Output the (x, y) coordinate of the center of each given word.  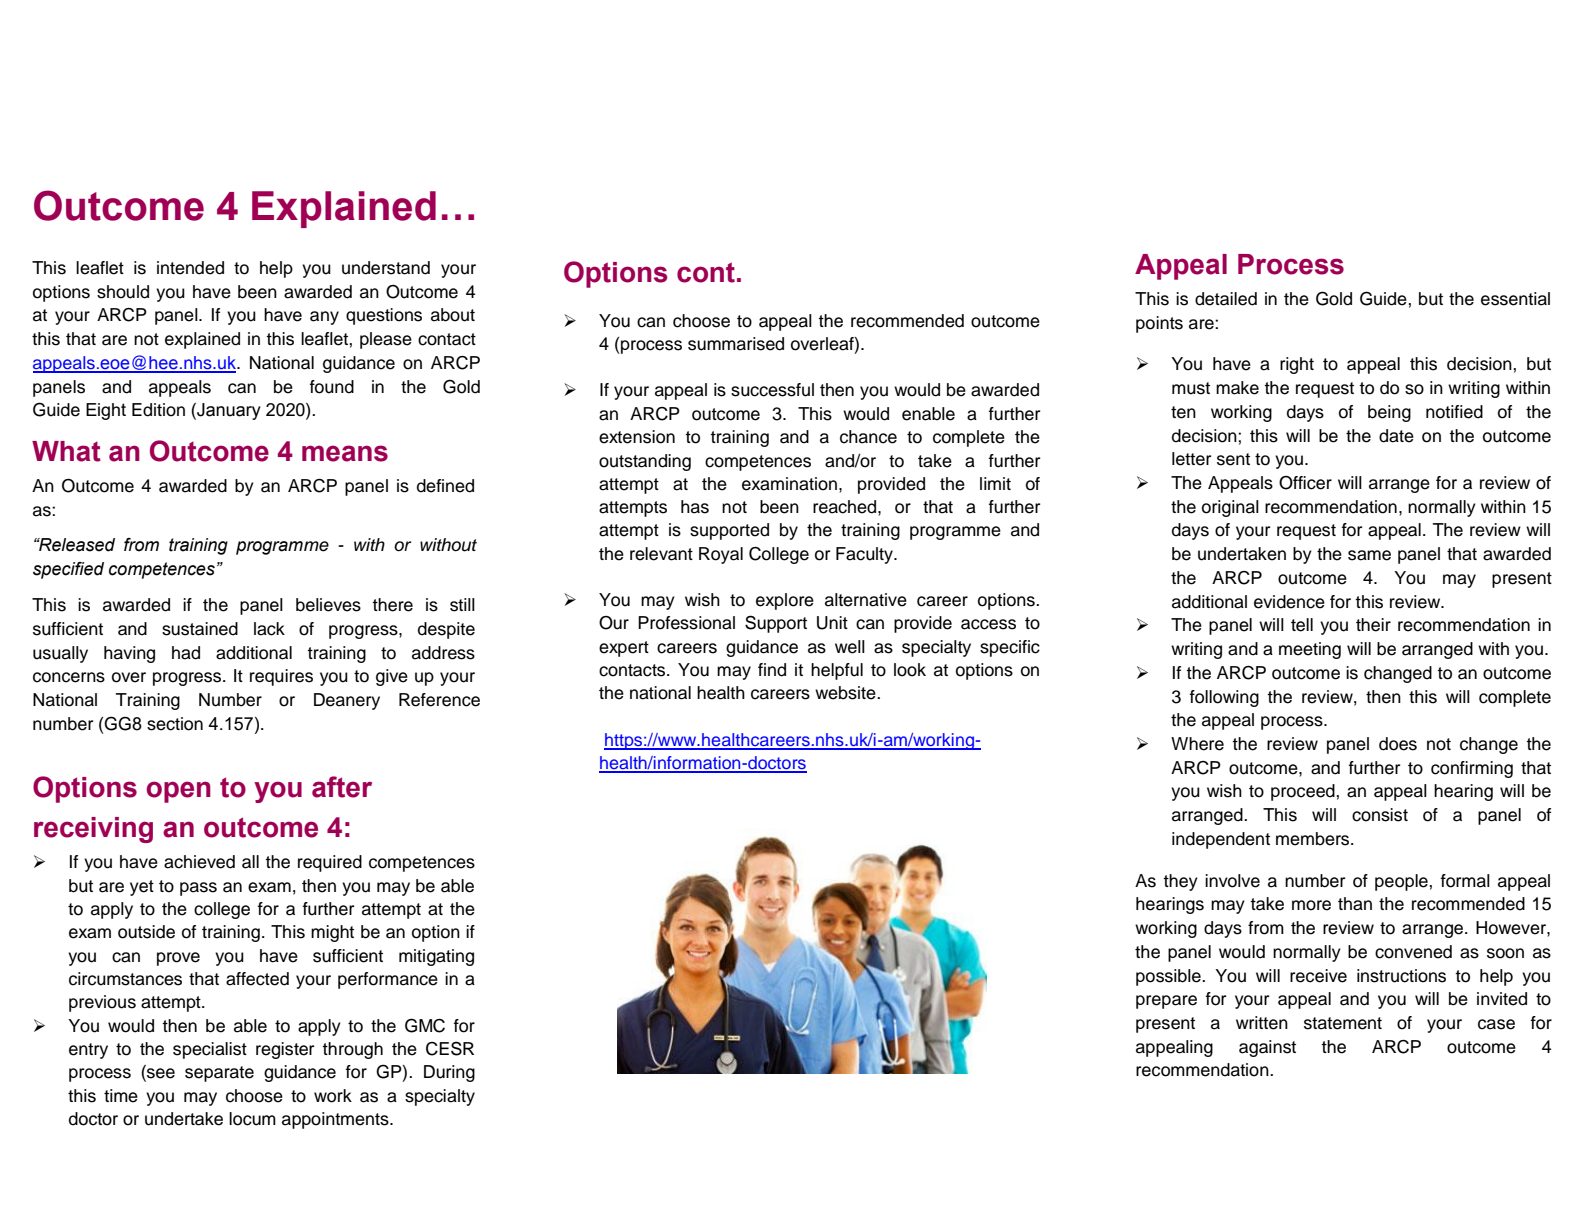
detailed (1226, 299)
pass (198, 889)
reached (846, 507)
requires (281, 677)
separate (219, 1074)
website (846, 693)
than (1355, 904)
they (1180, 882)
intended (190, 268)
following (1224, 698)
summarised (736, 344)
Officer (1305, 483)
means (345, 453)
